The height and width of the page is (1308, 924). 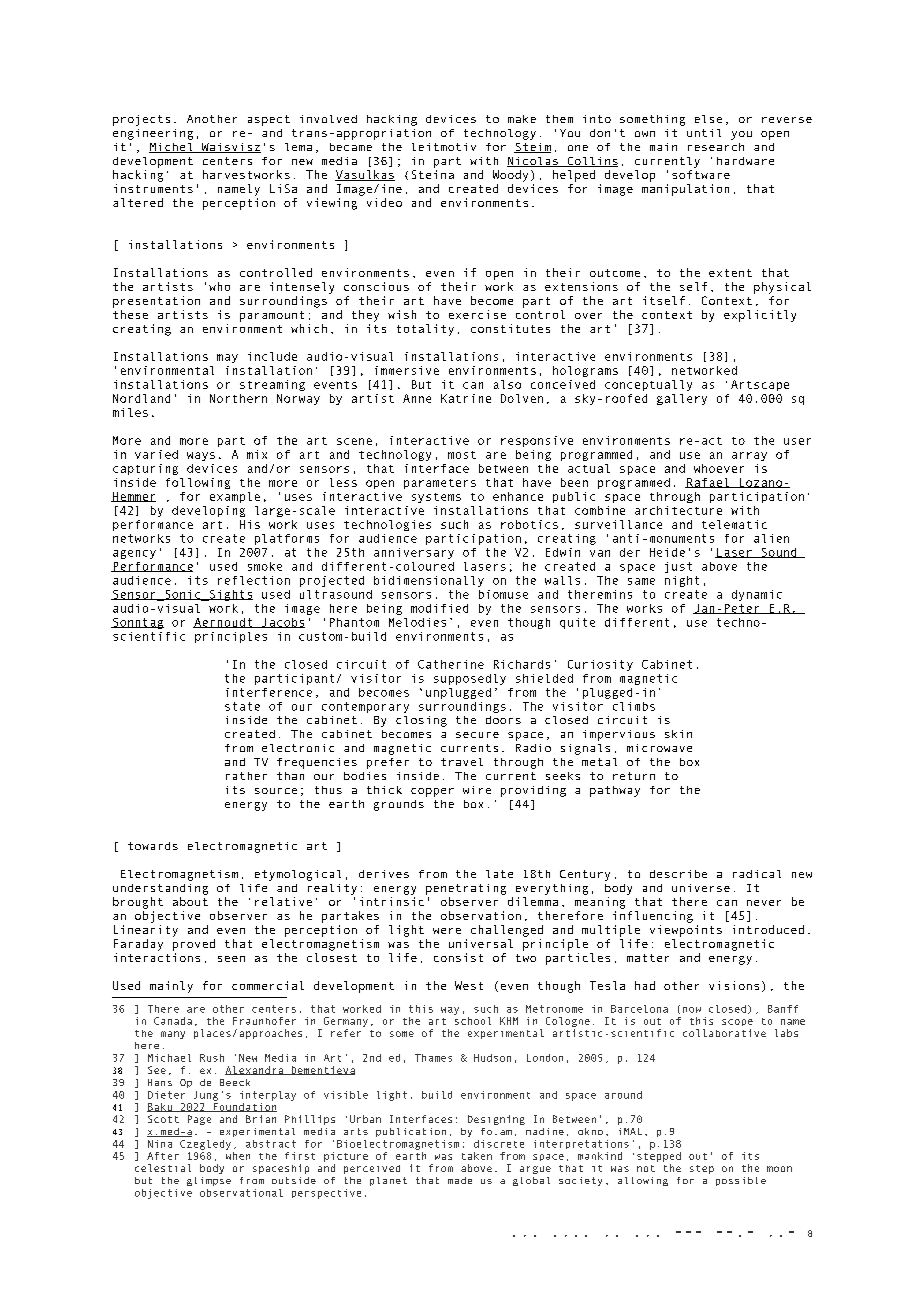 I want to click on Catherine, so click(x=451, y=664).
